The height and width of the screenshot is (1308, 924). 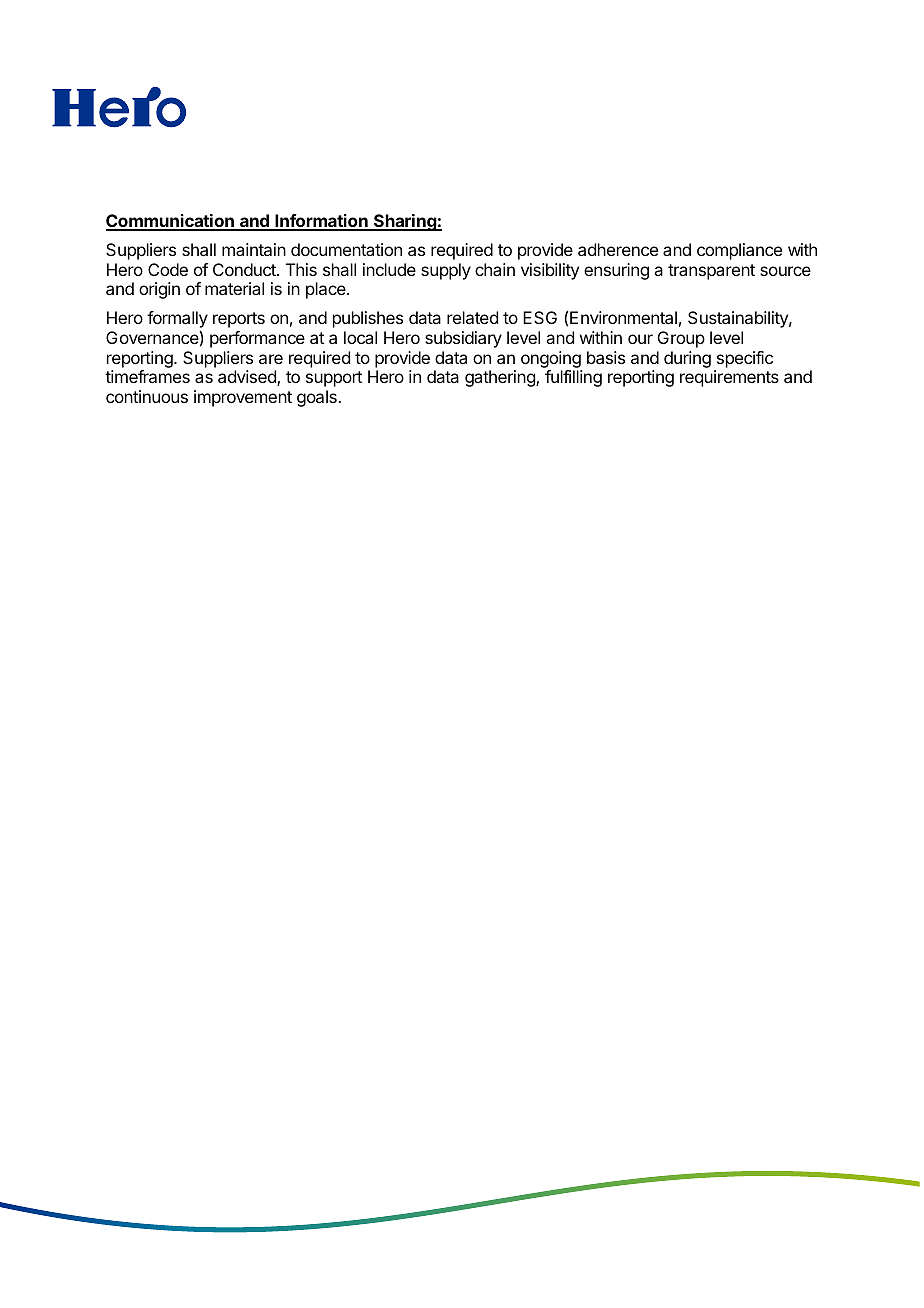 I want to click on improvement, so click(x=243, y=398).
